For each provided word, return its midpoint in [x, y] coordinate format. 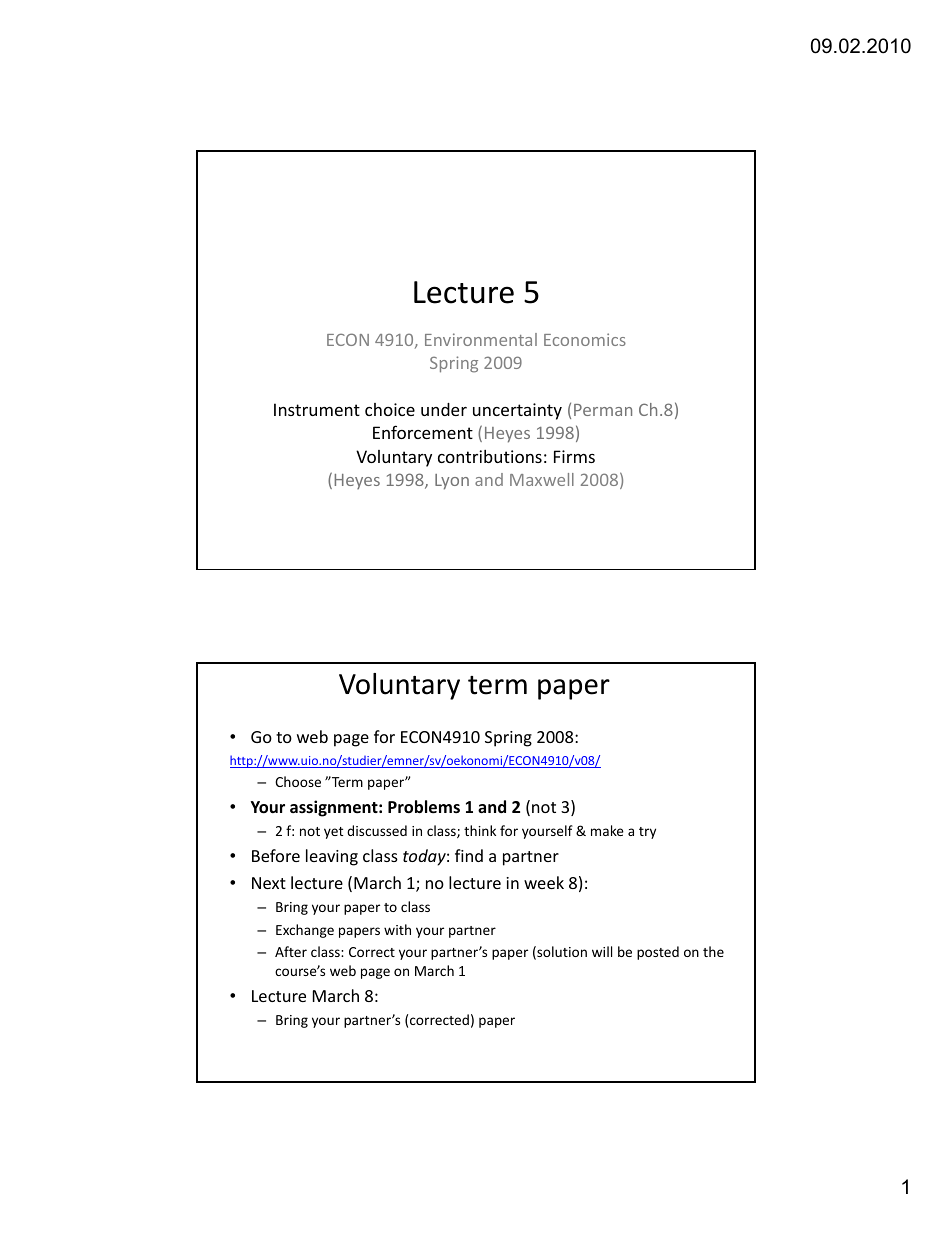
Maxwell [542, 479]
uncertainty [517, 411]
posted [658, 953]
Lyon [452, 482]
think [480, 830]
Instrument [317, 409]
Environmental [481, 339]
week [544, 882]
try [647, 833]
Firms [574, 456]
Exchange [305, 931]
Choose [298, 781]
